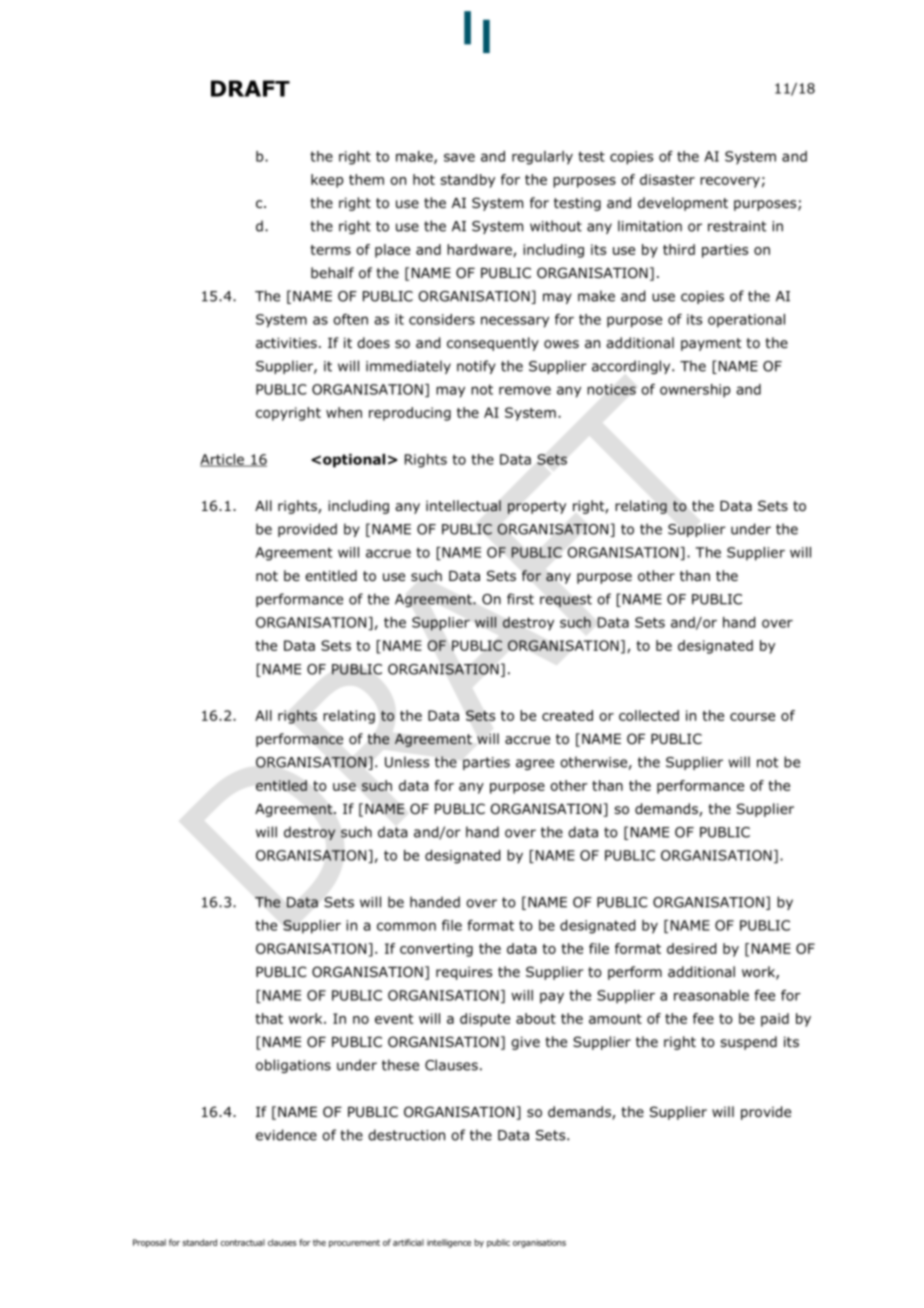 This document has width=924, height=1308. What do you see at coordinates (250, 88) in the document?
I see `DRAFT` at bounding box center [250, 88].
